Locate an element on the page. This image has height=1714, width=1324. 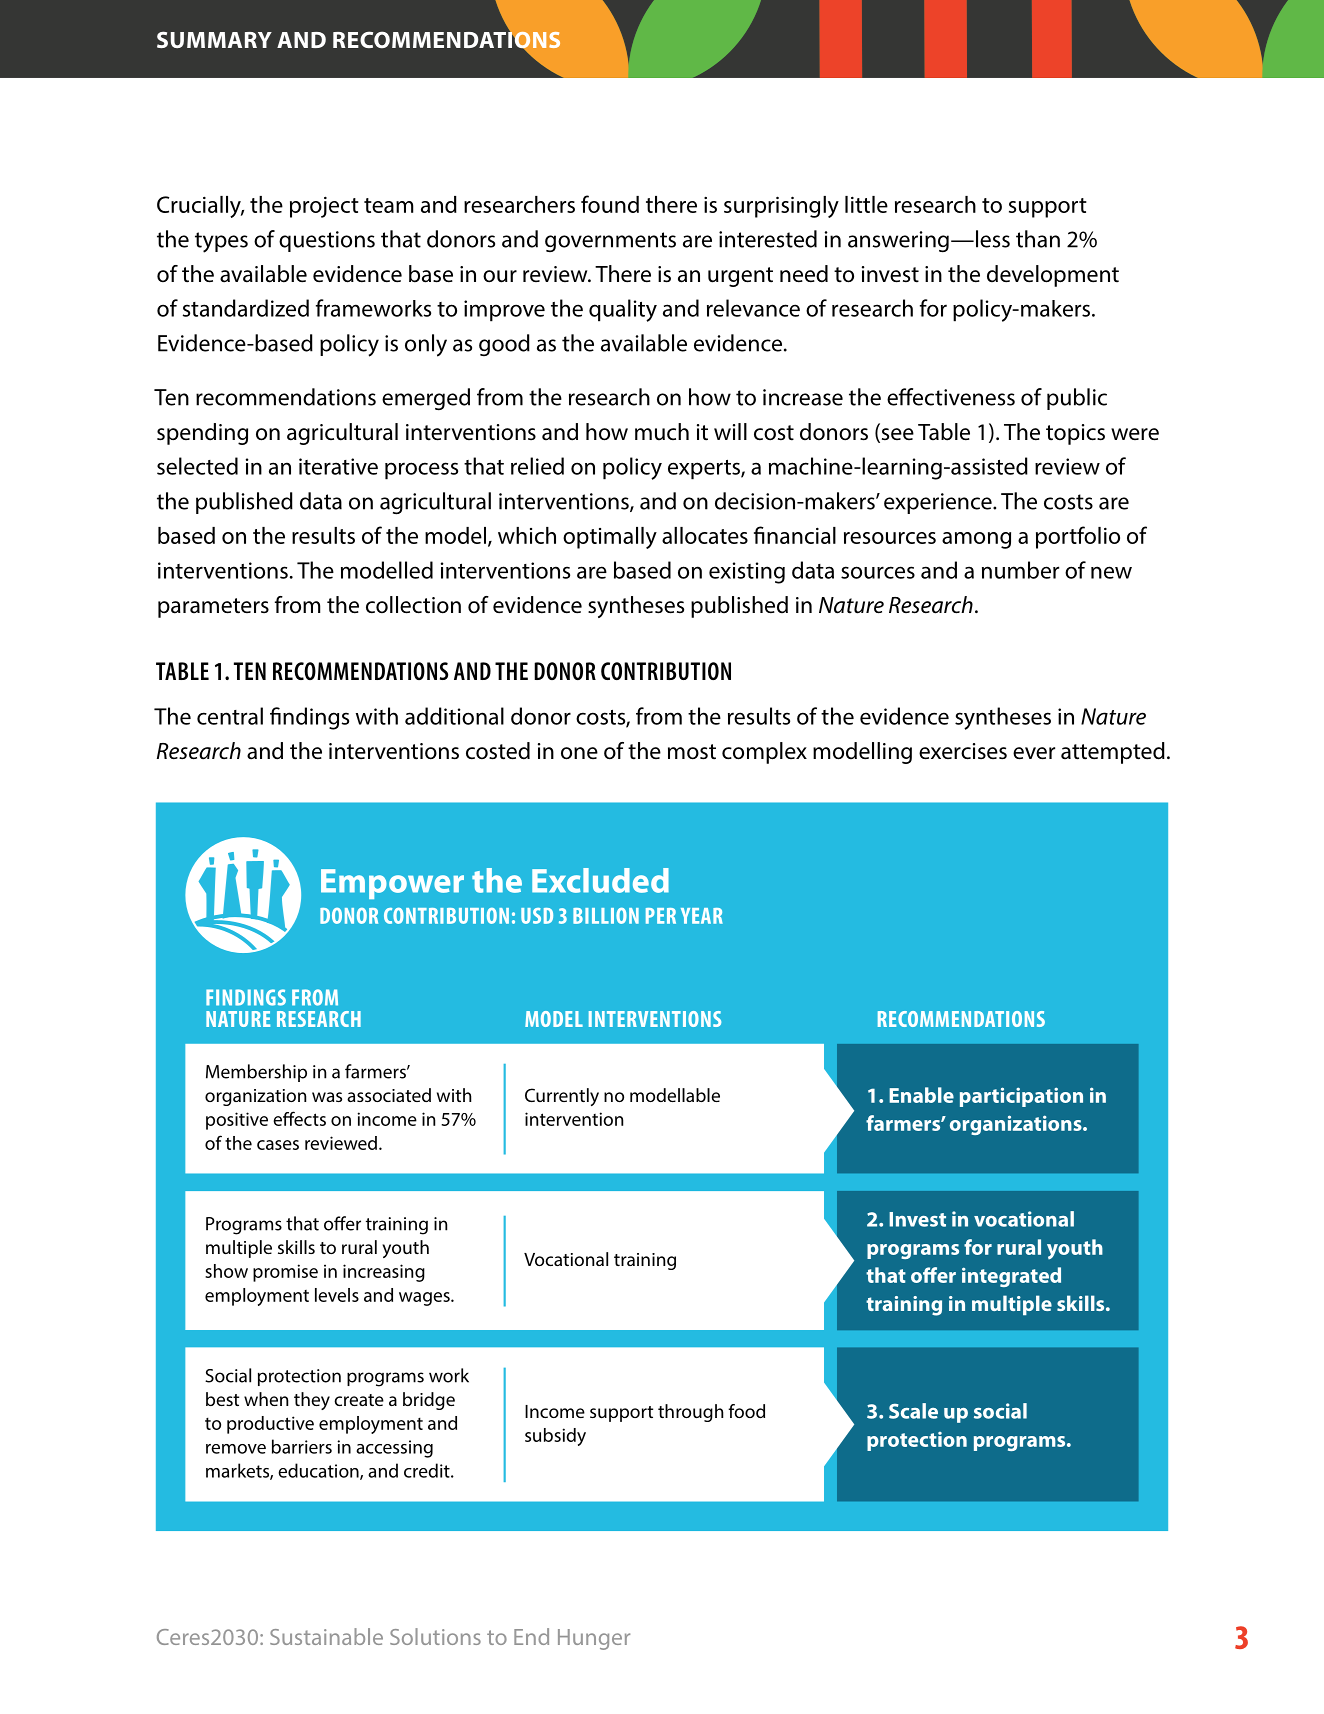
ever is located at coordinates (1034, 753).
